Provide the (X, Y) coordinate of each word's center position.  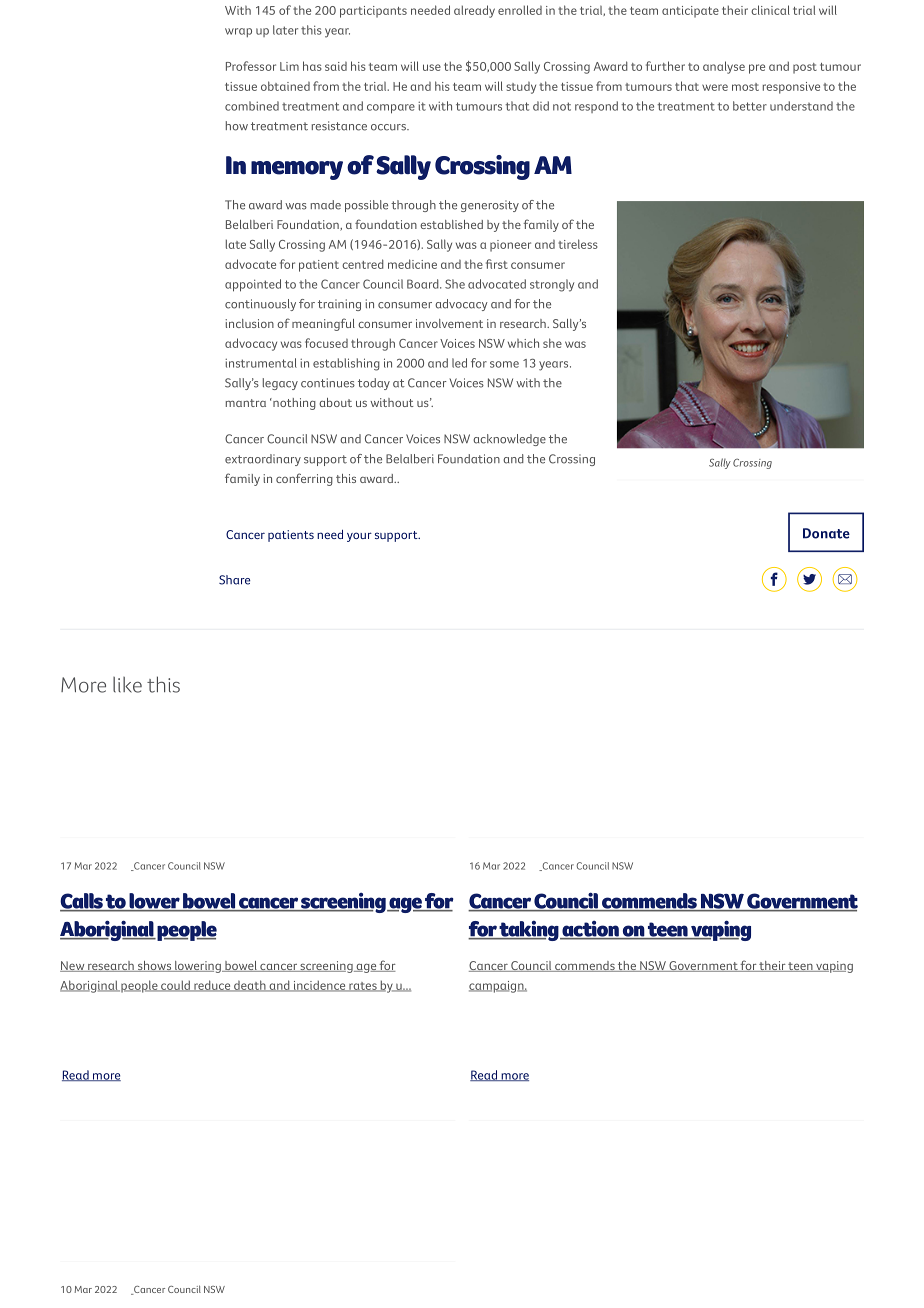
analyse (724, 67)
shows (154, 966)
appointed (253, 285)
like (127, 685)
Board (424, 284)
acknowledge (509, 440)
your (359, 537)
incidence (319, 986)
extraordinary (263, 460)
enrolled (520, 10)
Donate (826, 533)
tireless (578, 244)
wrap (238, 32)
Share (234, 580)
